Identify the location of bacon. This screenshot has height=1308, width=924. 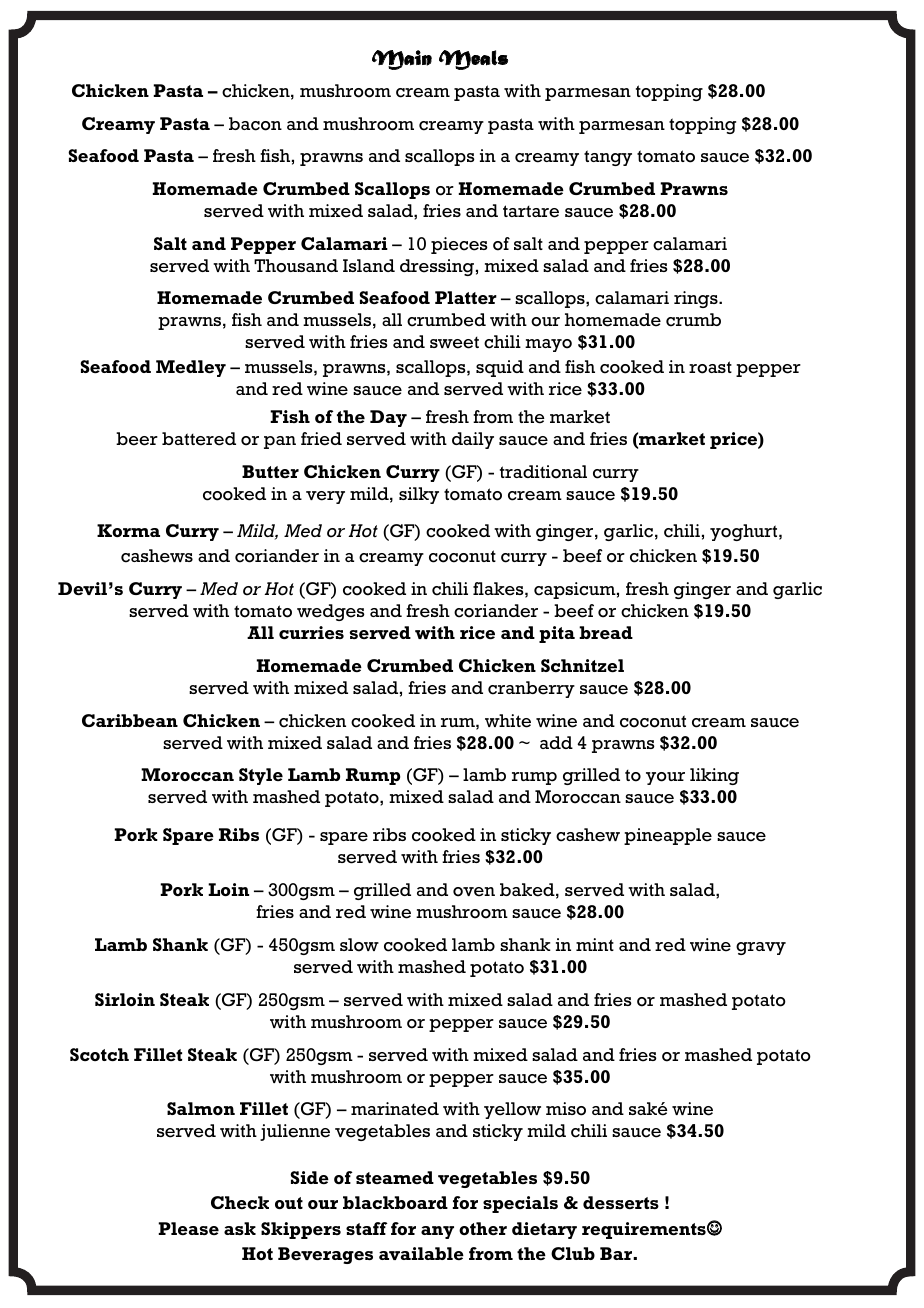
(255, 124).
